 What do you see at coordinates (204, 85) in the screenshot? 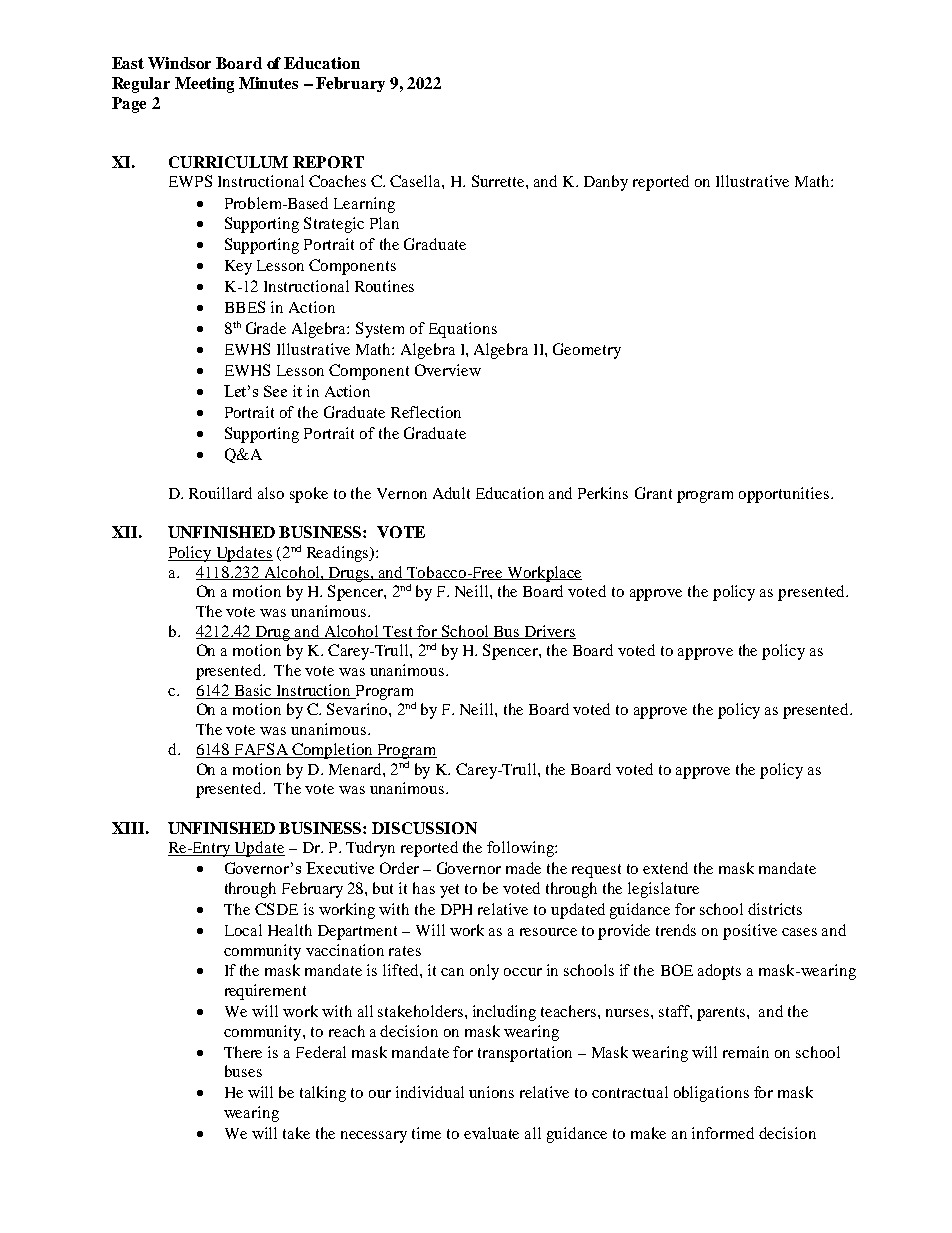
I see `Meeting` at bounding box center [204, 85].
